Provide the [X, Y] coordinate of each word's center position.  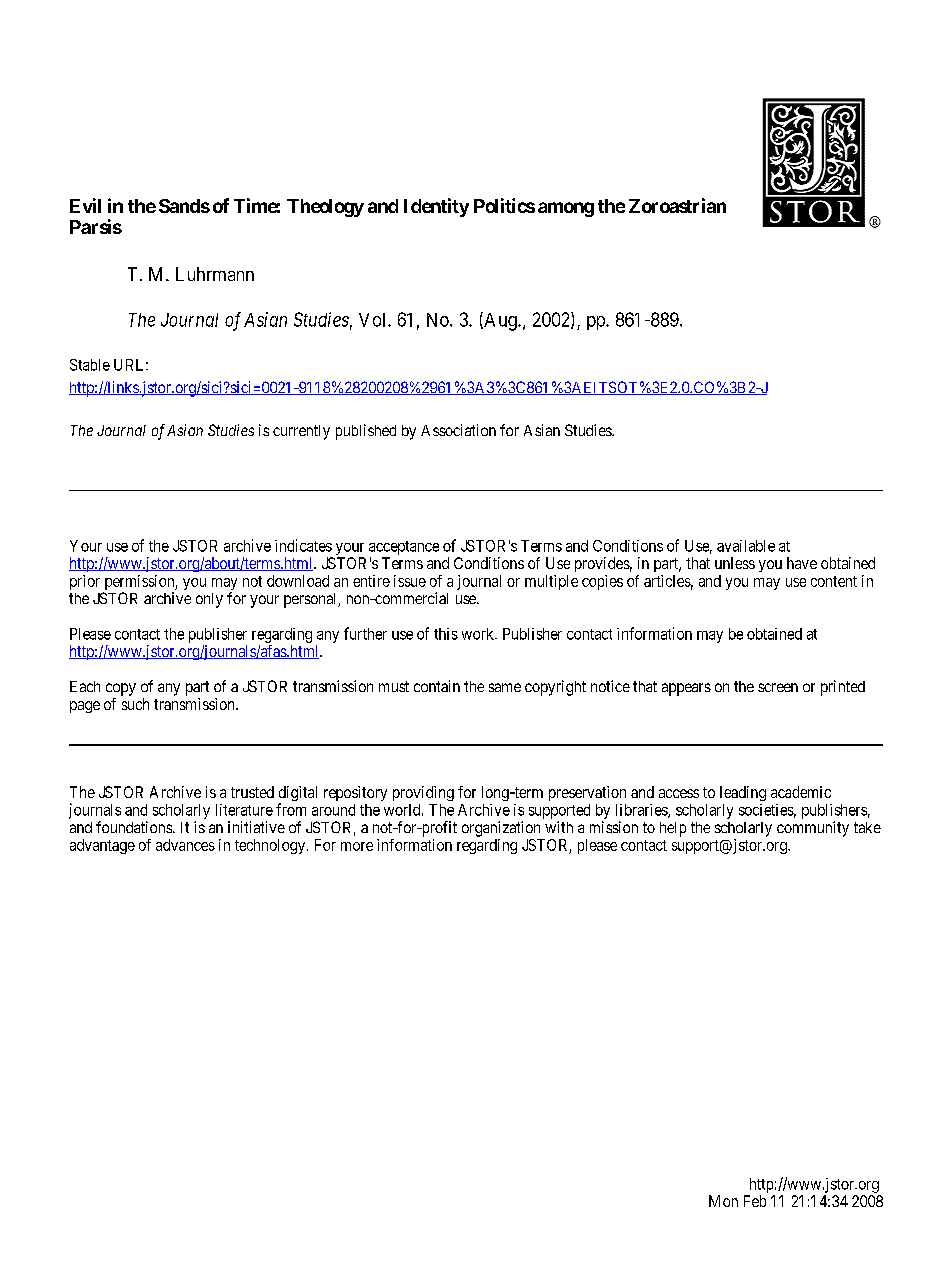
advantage [102, 846]
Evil [85, 205]
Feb [755, 1201]
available [746, 546]
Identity [436, 207]
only [209, 600]
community [813, 829]
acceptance [404, 548]
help [673, 829]
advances [185, 845]
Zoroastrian [677, 205]
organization [501, 829]
